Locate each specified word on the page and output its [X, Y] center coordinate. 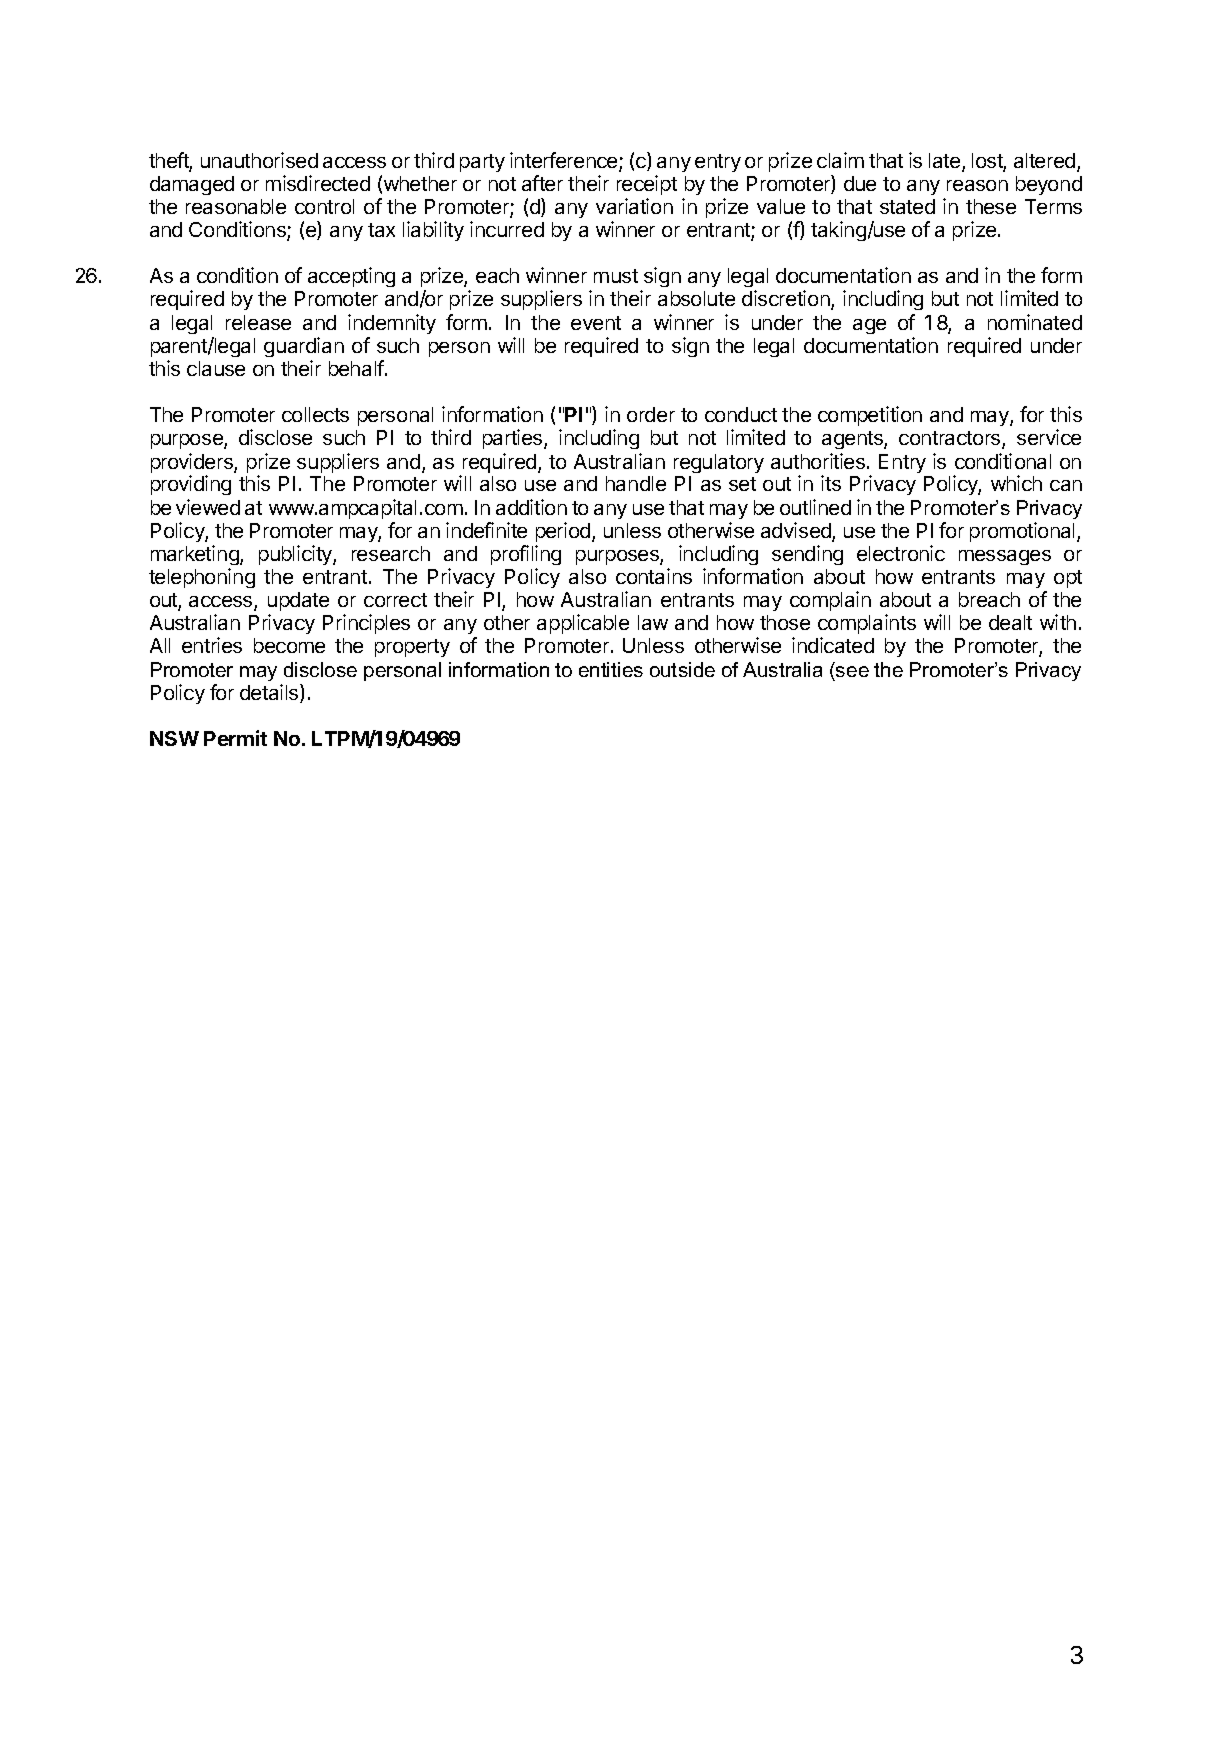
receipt [647, 185]
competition [870, 416]
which [1016, 483]
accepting [351, 277]
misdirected [318, 183]
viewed [208, 507]
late [944, 160]
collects [315, 414]
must [616, 276]
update [298, 601]
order [651, 414]
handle [636, 483]
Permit [235, 738]
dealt [1010, 622]
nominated [1035, 322]
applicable [583, 624]
